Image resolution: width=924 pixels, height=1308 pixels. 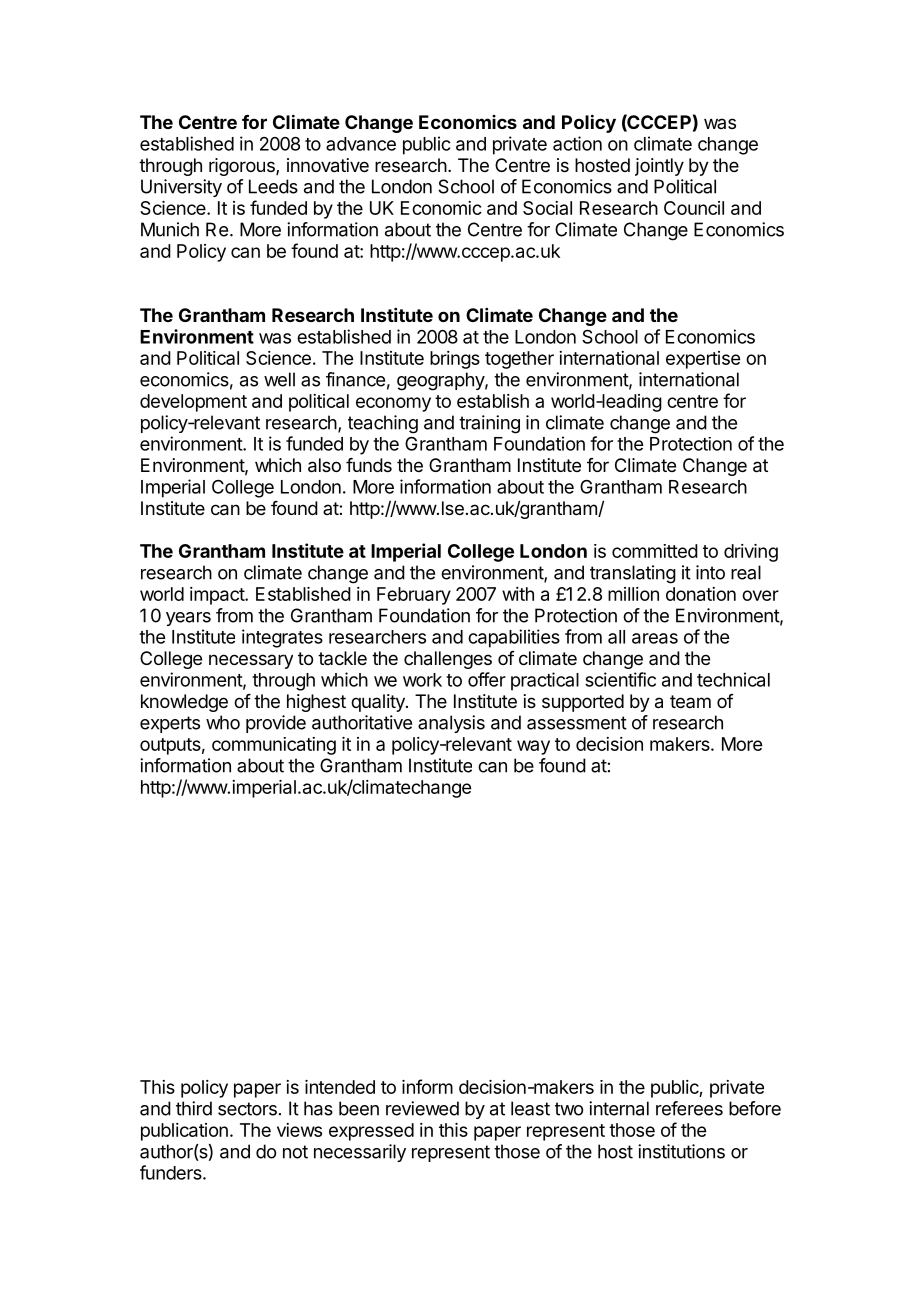 I want to click on Social, so click(x=547, y=208).
